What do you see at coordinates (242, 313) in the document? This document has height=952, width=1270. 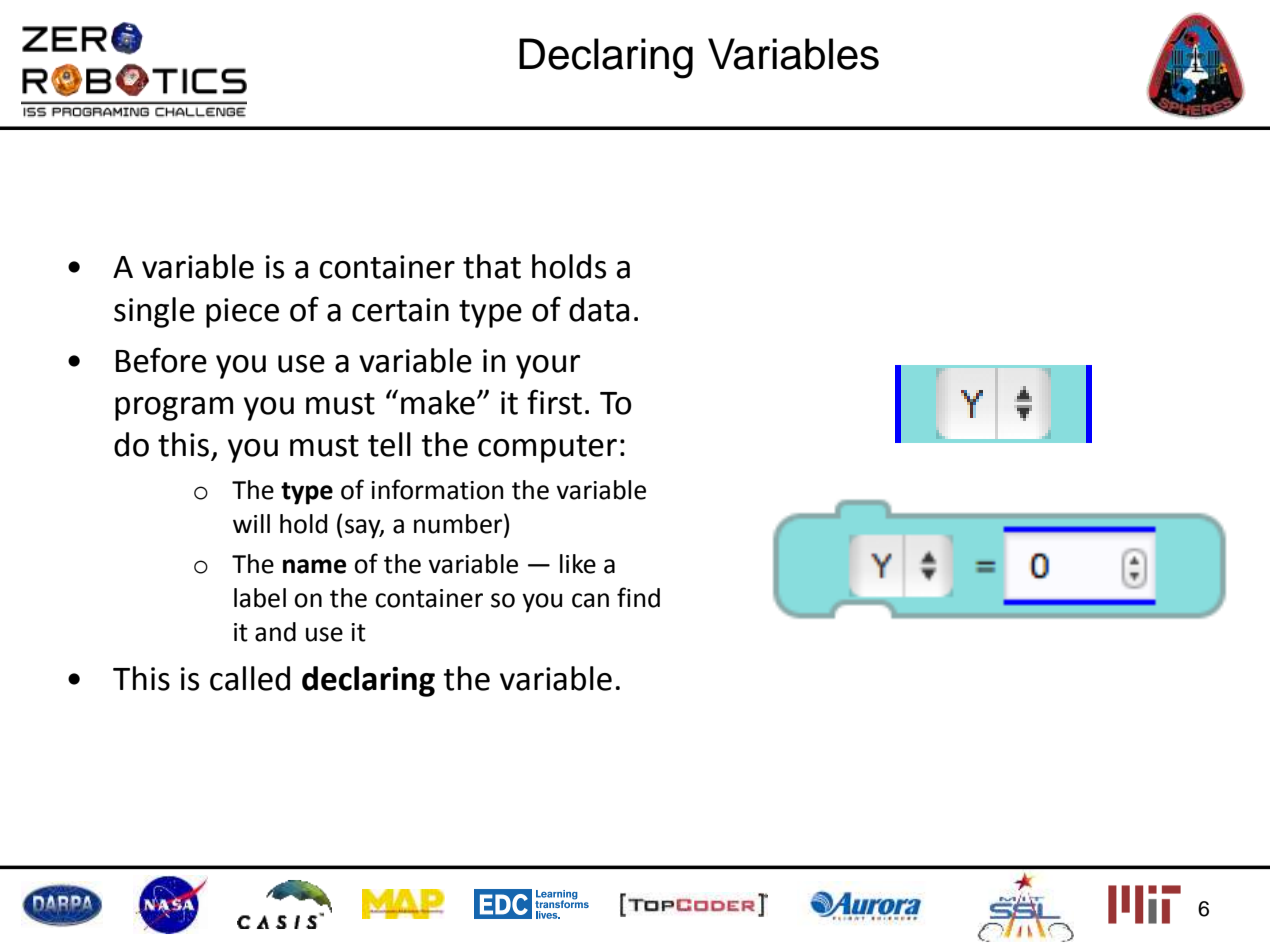 I see `piece` at bounding box center [242, 313].
